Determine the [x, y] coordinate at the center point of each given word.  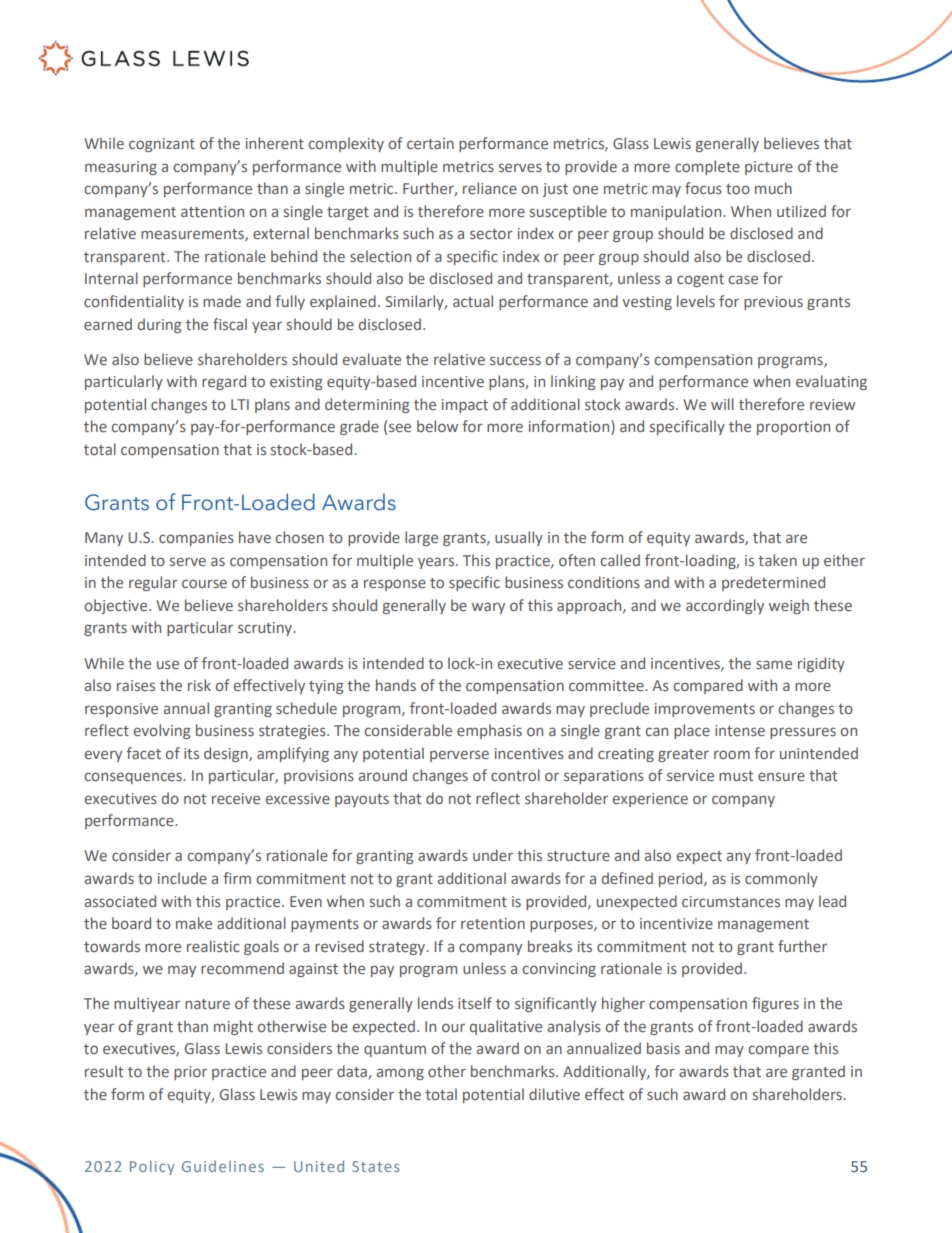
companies [196, 539]
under [493, 855]
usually [519, 538]
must [736, 776]
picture [769, 168]
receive [236, 798]
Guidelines [223, 1166]
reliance [490, 188]
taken [777, 560]
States [376, 1166]
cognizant [162, 145]
